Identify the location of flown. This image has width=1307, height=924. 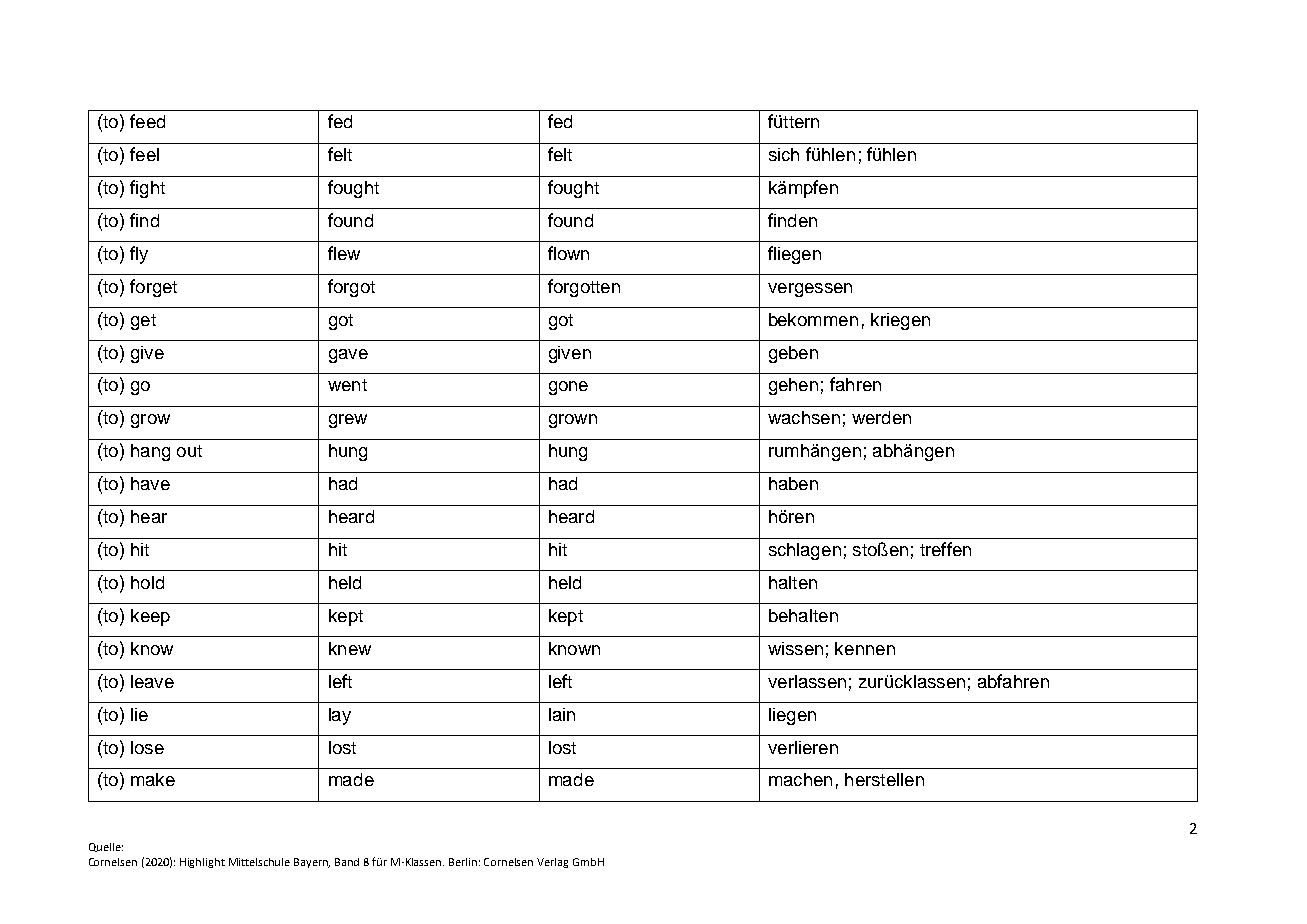
(568, 253).
